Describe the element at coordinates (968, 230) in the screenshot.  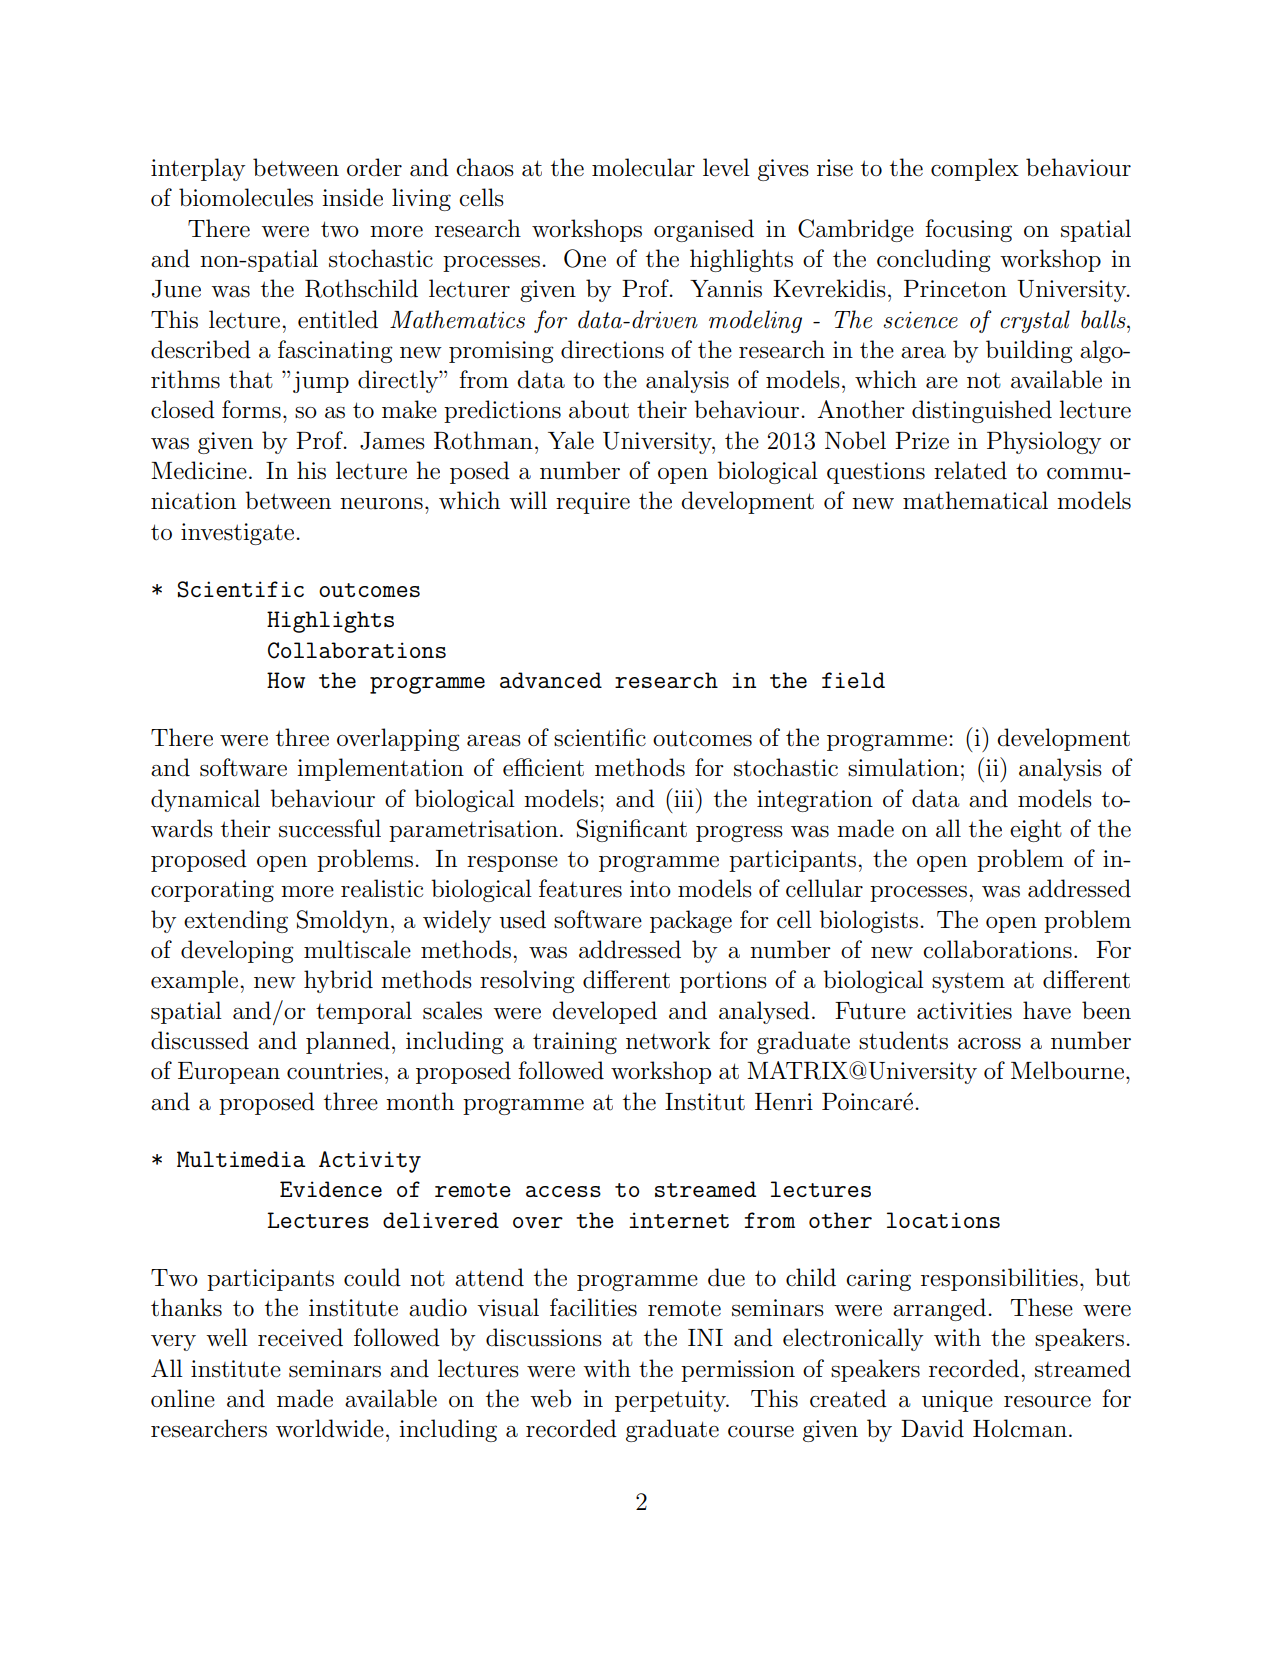
I see `focusing` at that location.
